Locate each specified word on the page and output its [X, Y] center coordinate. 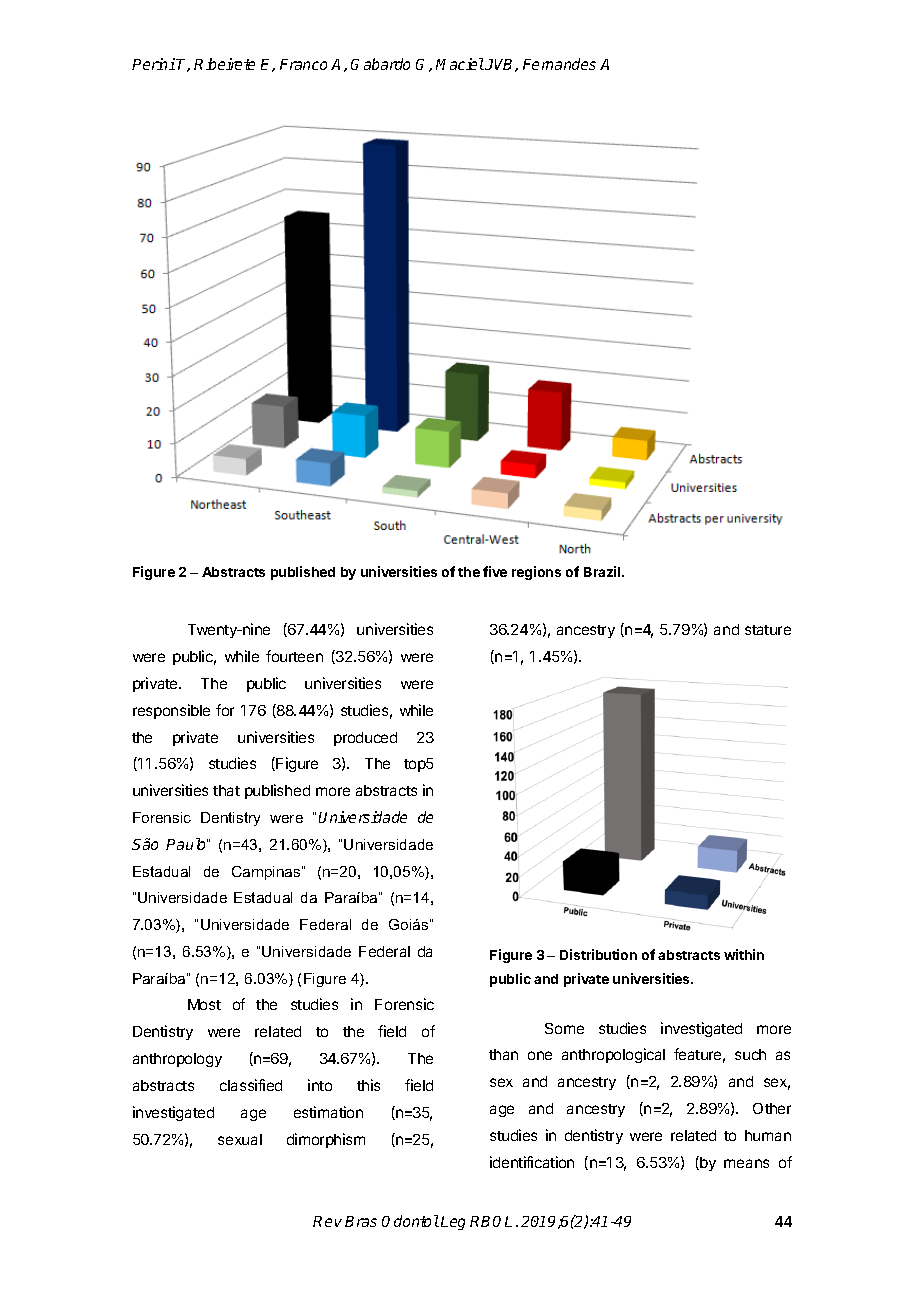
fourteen [294, 656]
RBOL [491, 1221]
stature [768, 630]
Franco [303, 64]
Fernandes [559, 64]
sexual [240, 1139]
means [746, 1163]
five [495, 571]
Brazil [602, 571]
